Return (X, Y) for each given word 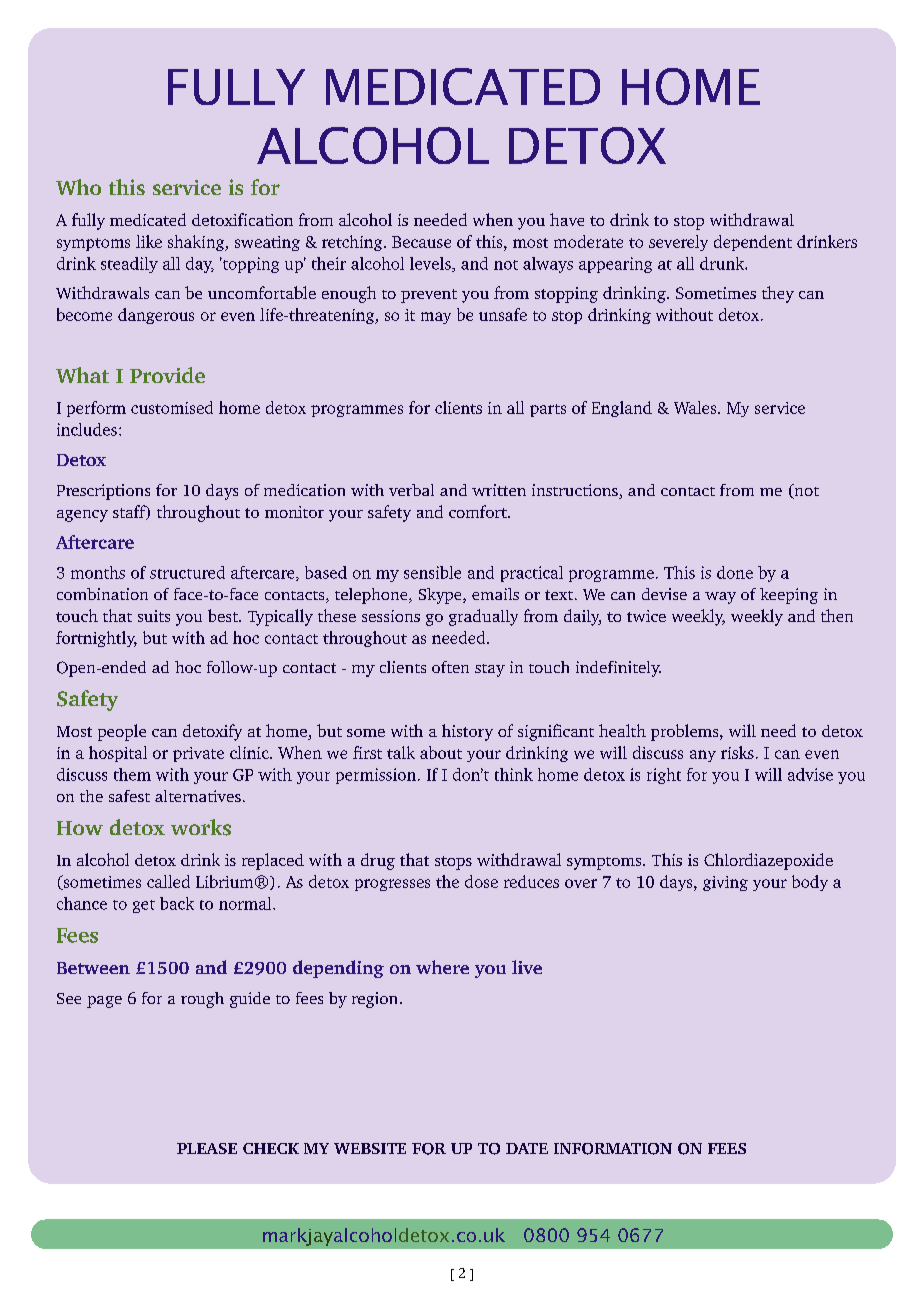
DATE (527, 1148)
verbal (411, 490)
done (735, 572)
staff (130, 512)
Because (421, 242)
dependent (753, 243)
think (514, 774)
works (201, 827)
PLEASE (207, 1148)
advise (810, 774)
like (149, 241)
